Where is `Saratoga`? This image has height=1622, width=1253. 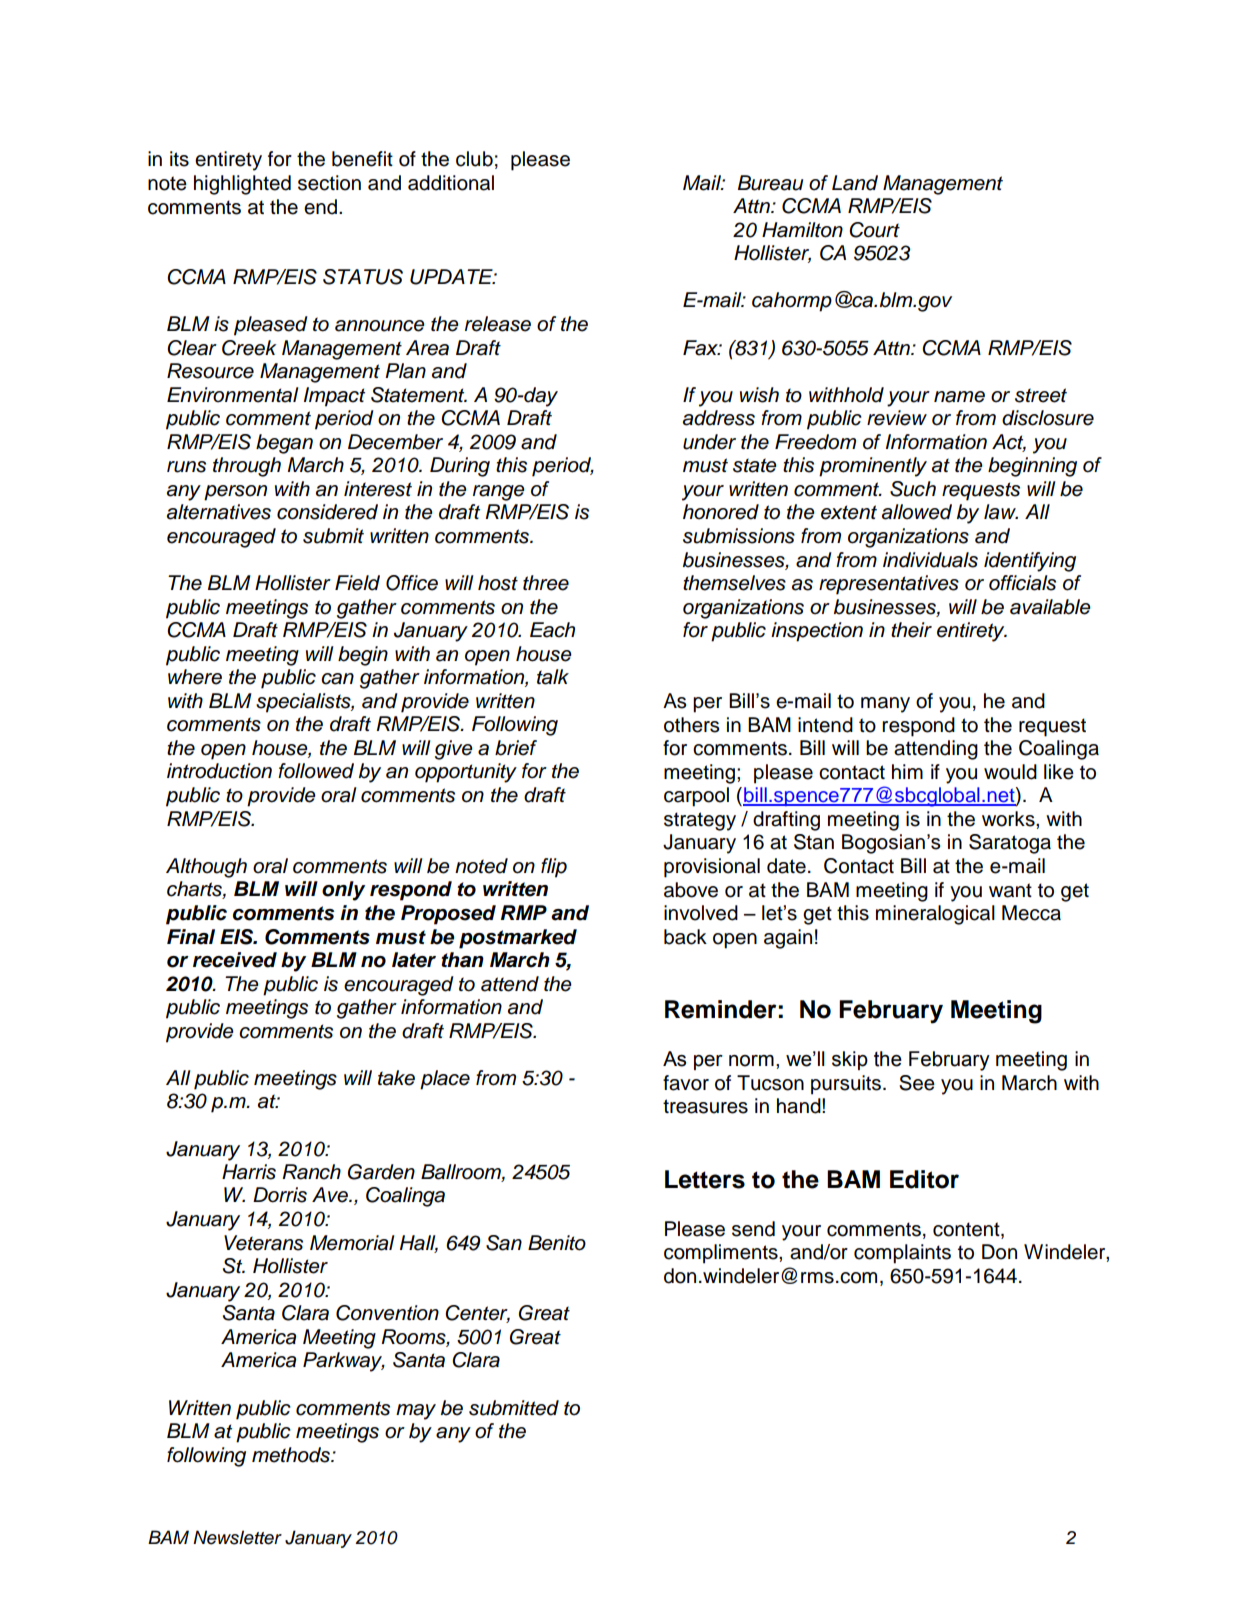 Saratoga is located at coordinates (1010, 844).
